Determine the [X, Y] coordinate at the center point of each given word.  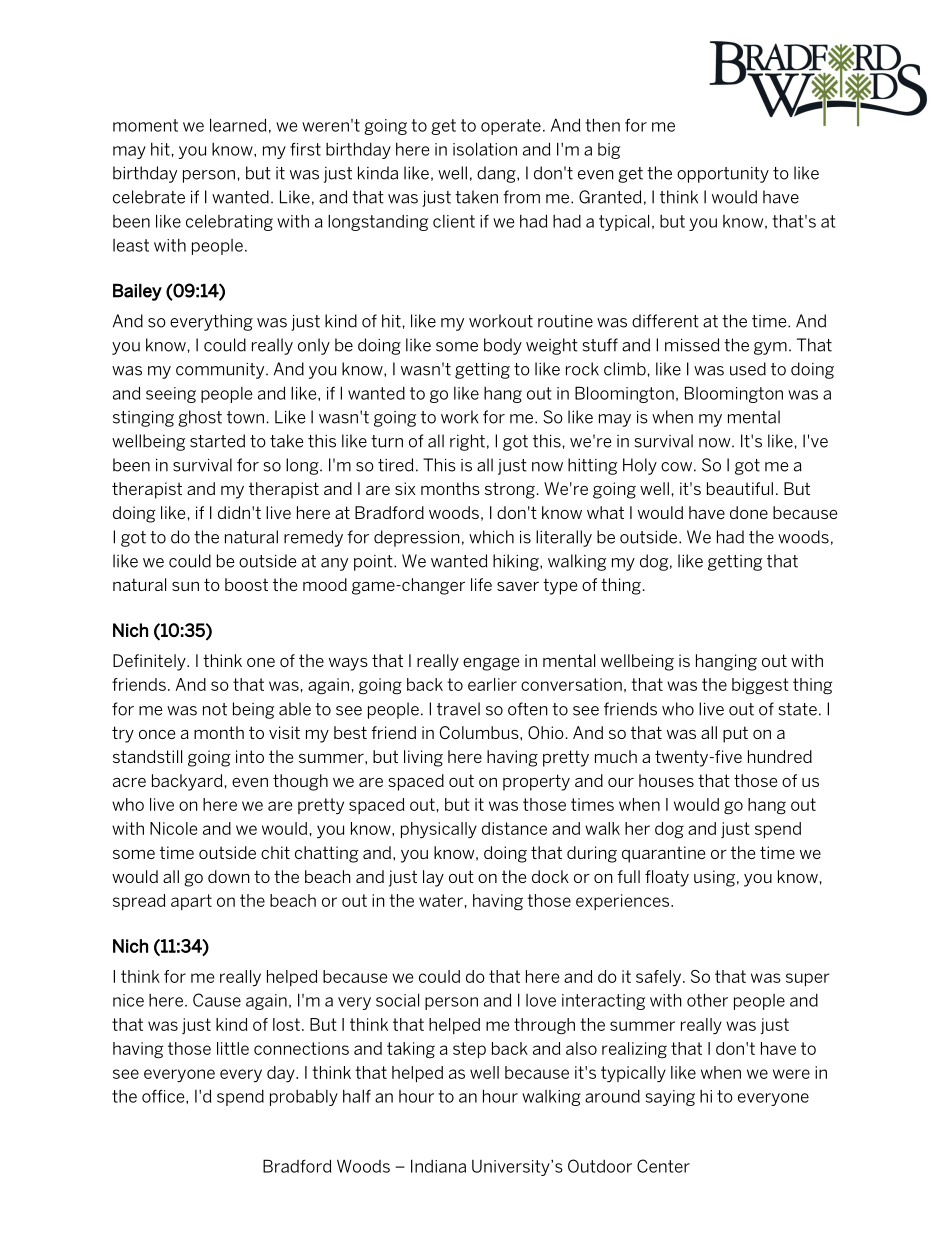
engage [491, 664]
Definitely [150, 662]
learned [238, 125]
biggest [760, 686]
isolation [485, 149]
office [164, 1096]
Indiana [438, 1166]
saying [670, 1098]
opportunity [723, 175]
